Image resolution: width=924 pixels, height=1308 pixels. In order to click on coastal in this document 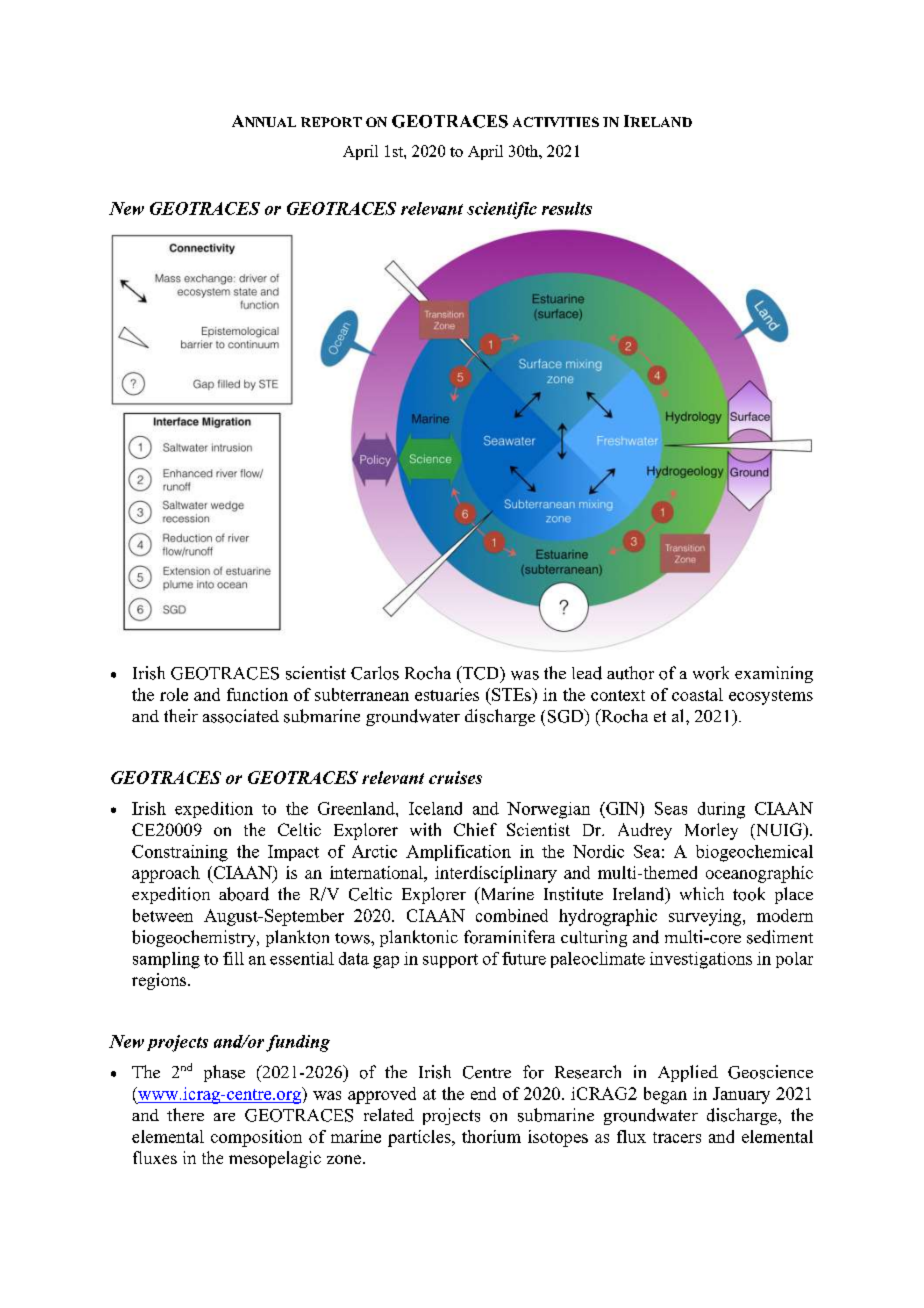, I will do `click(697, 694)`.
